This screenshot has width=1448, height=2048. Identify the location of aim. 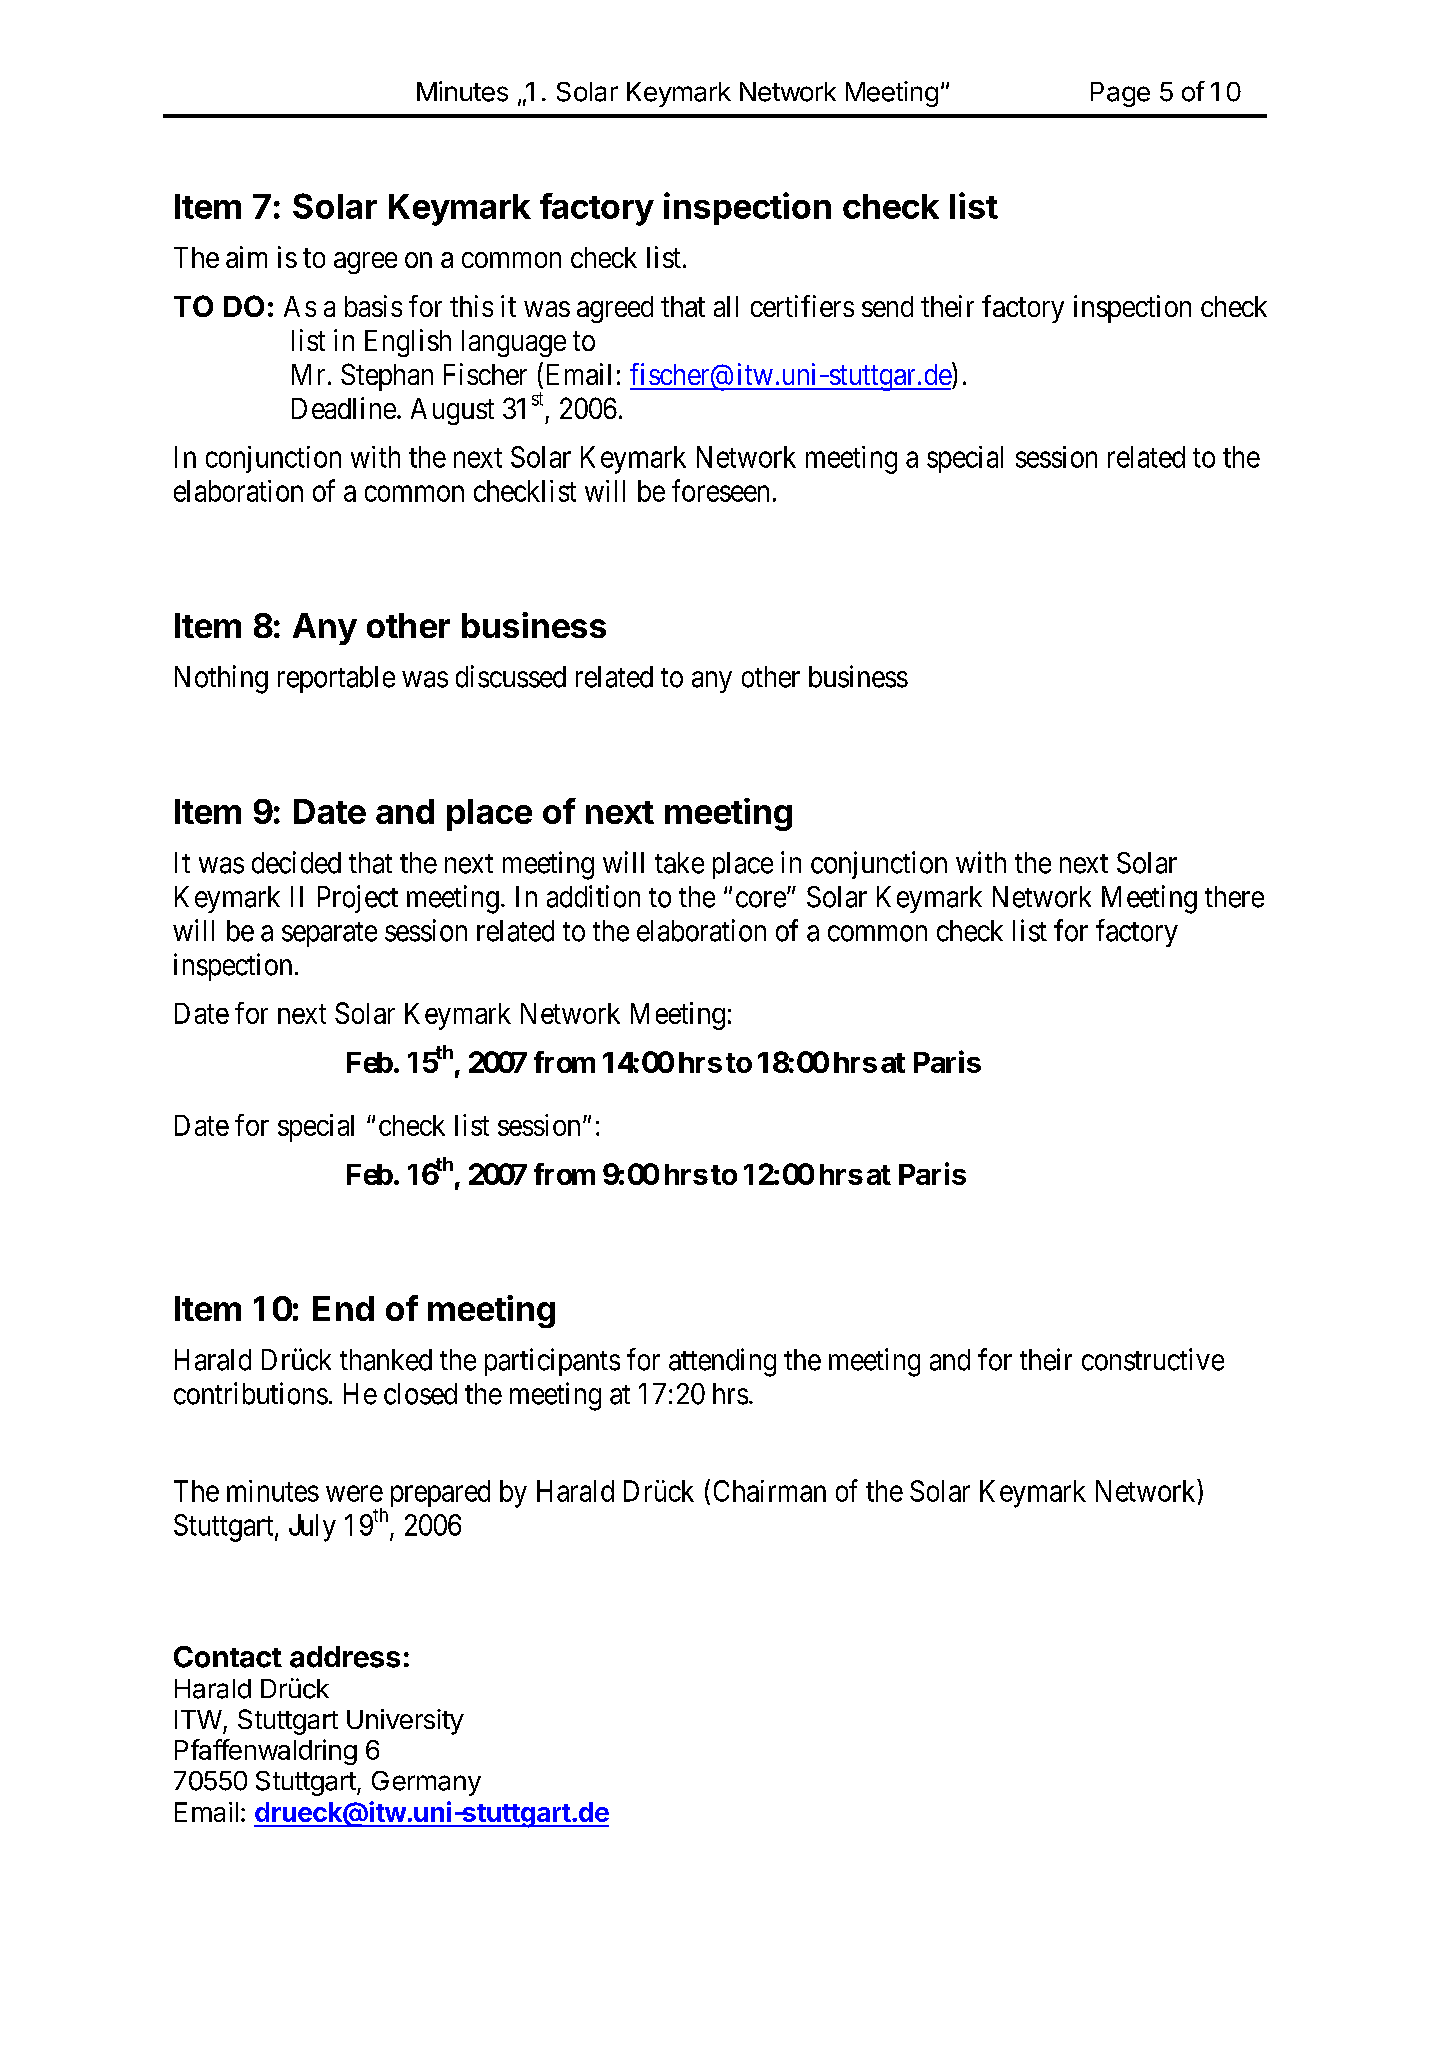
(246, 257).
